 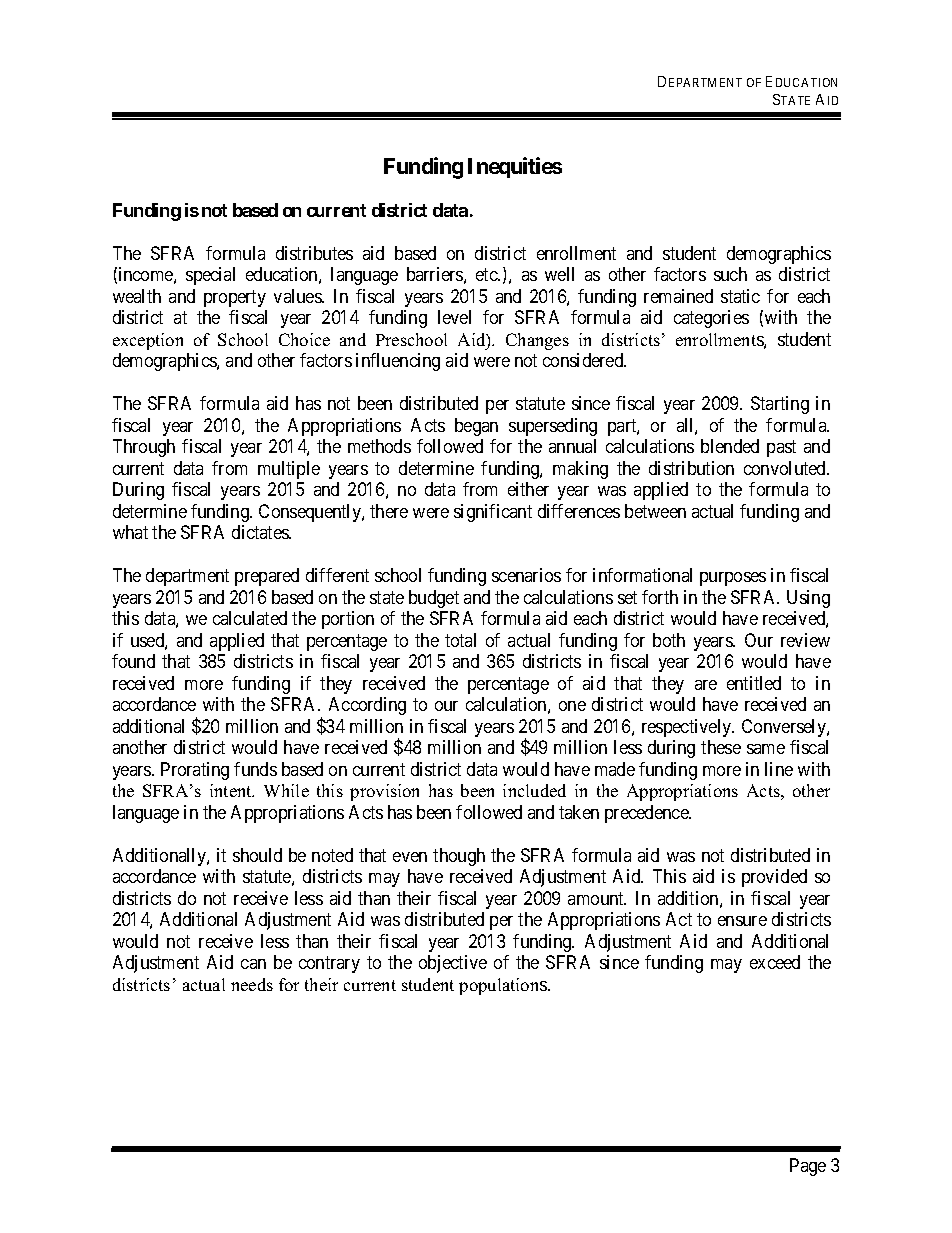 I want to click on needs, so click(x=252, y=984).
